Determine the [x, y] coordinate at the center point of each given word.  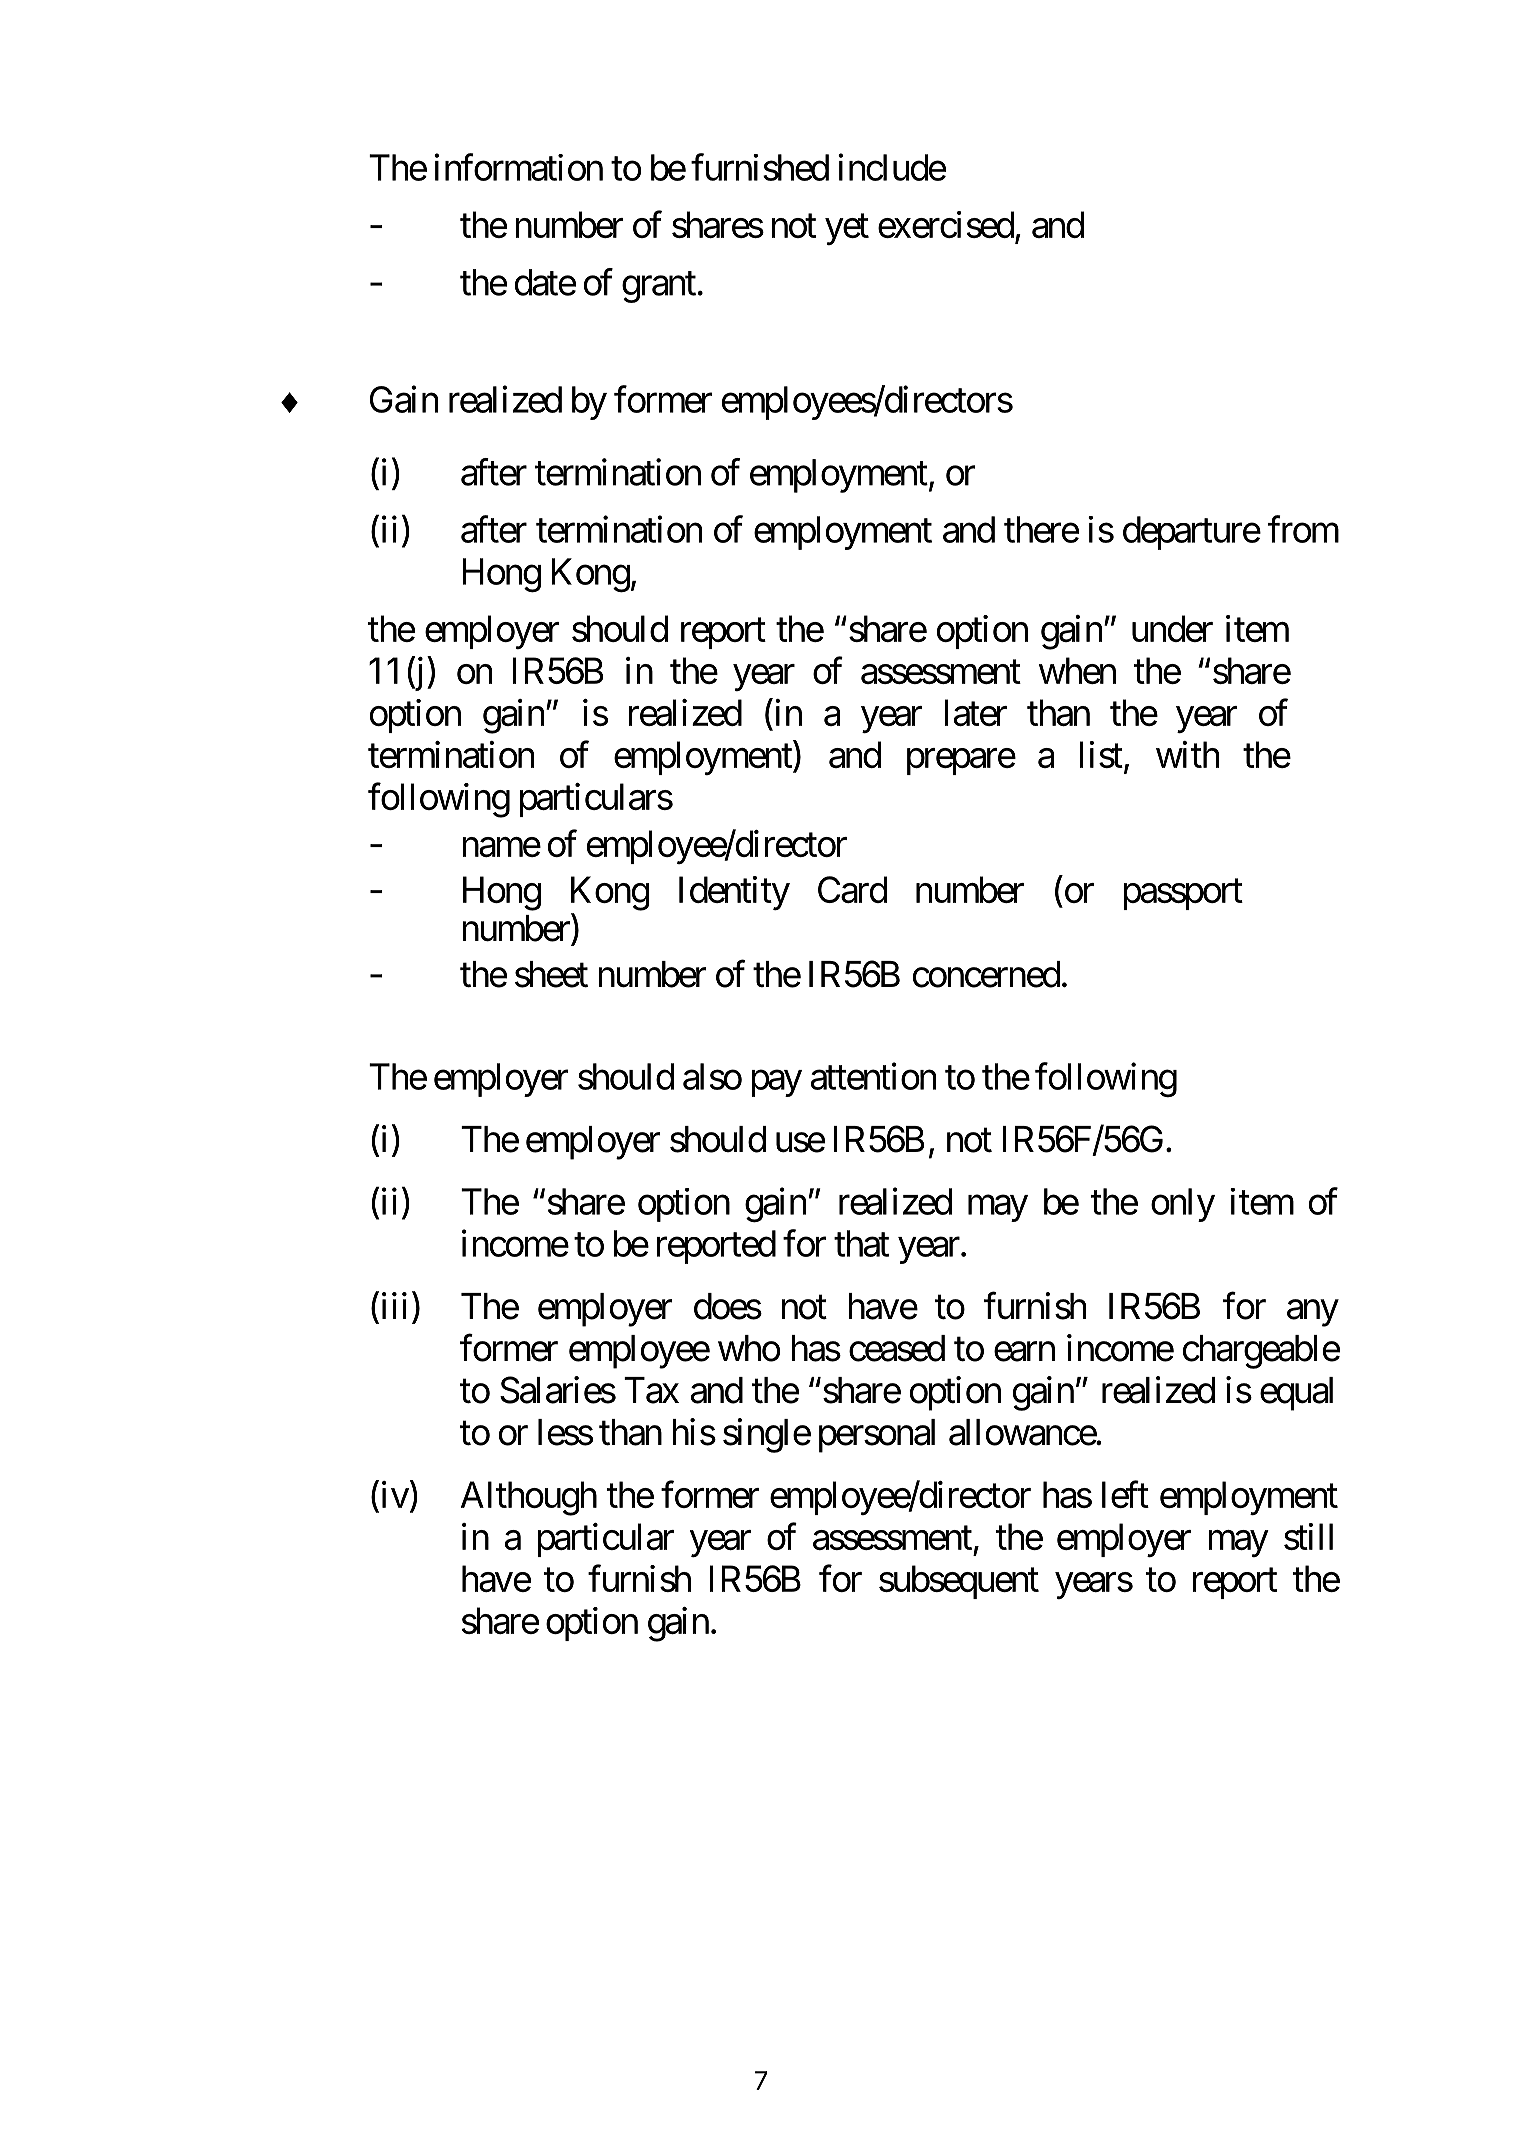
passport [1183, 895]
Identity [734, 893]
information [518, 167]
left [1125, 1494]
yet [847, 230]
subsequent [959, 1582]
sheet [551, 974]
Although [529, 1498]
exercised [946, 224]
